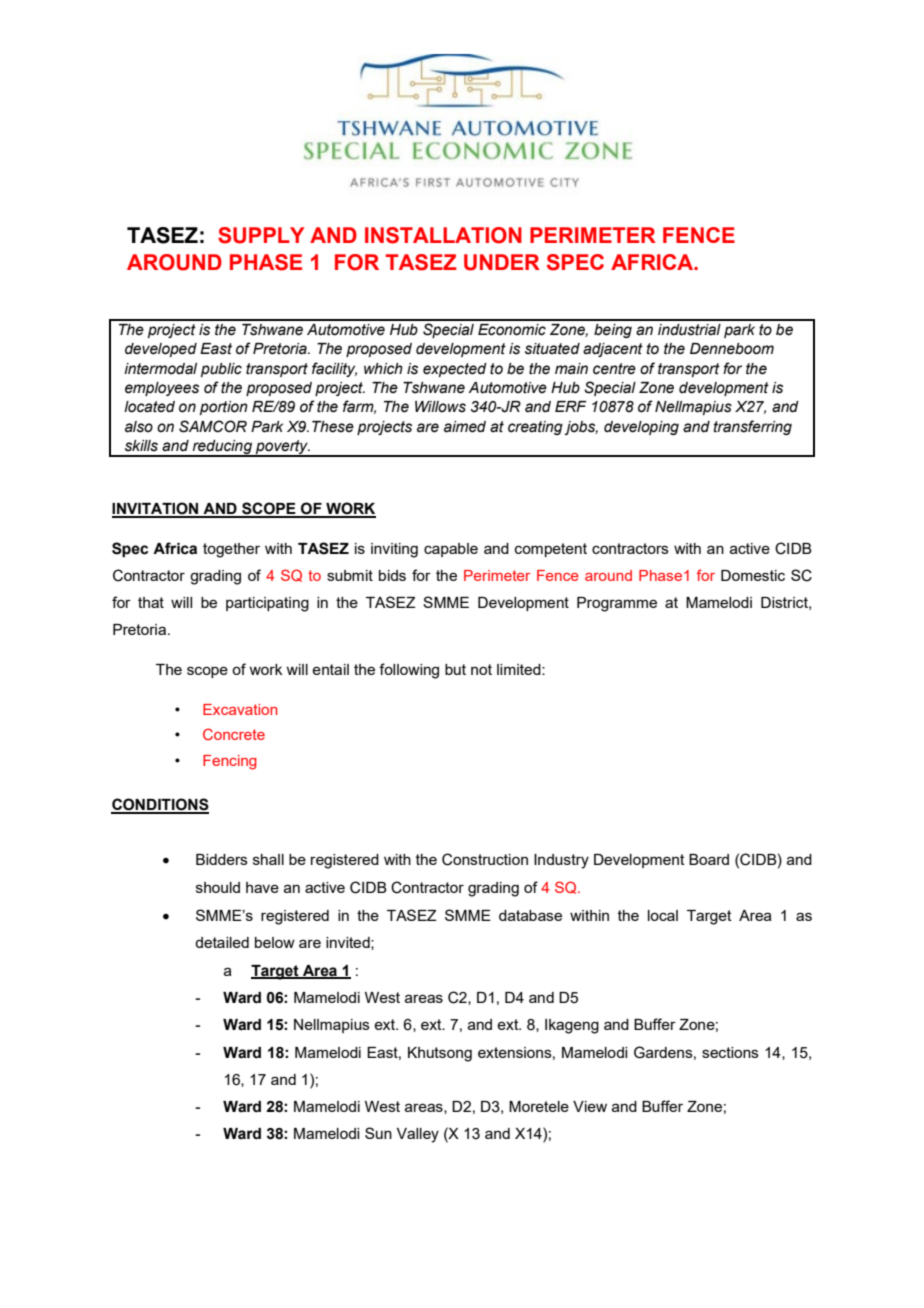 Image resolution: width=924 pixels, height=1308 pixels. I want to click on adjacent, so click(613, 350).
